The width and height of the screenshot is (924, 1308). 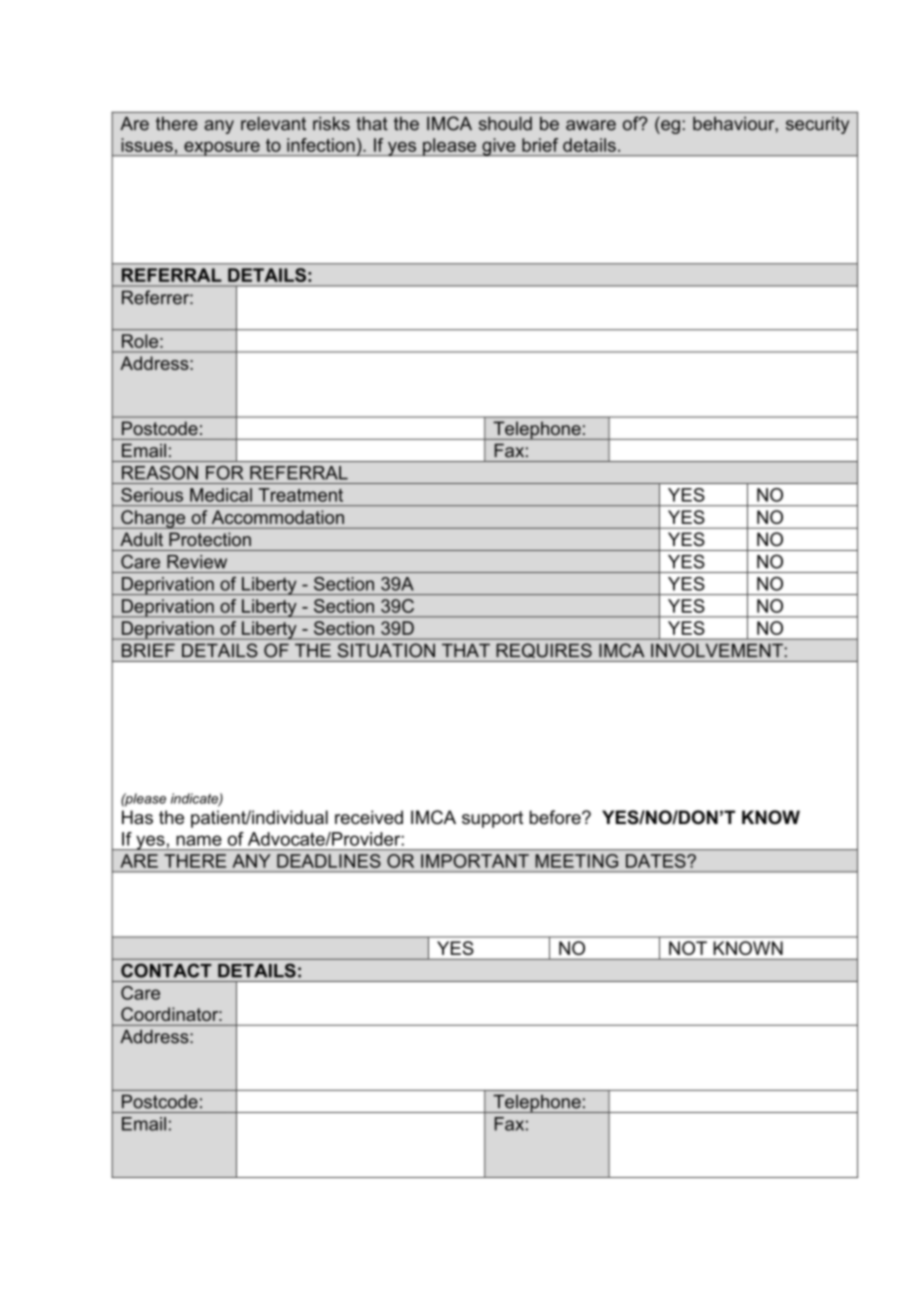 What do you see at coordinates (199, 840) in the screenshot?
I see `name` at bounding box center [199, 840].
